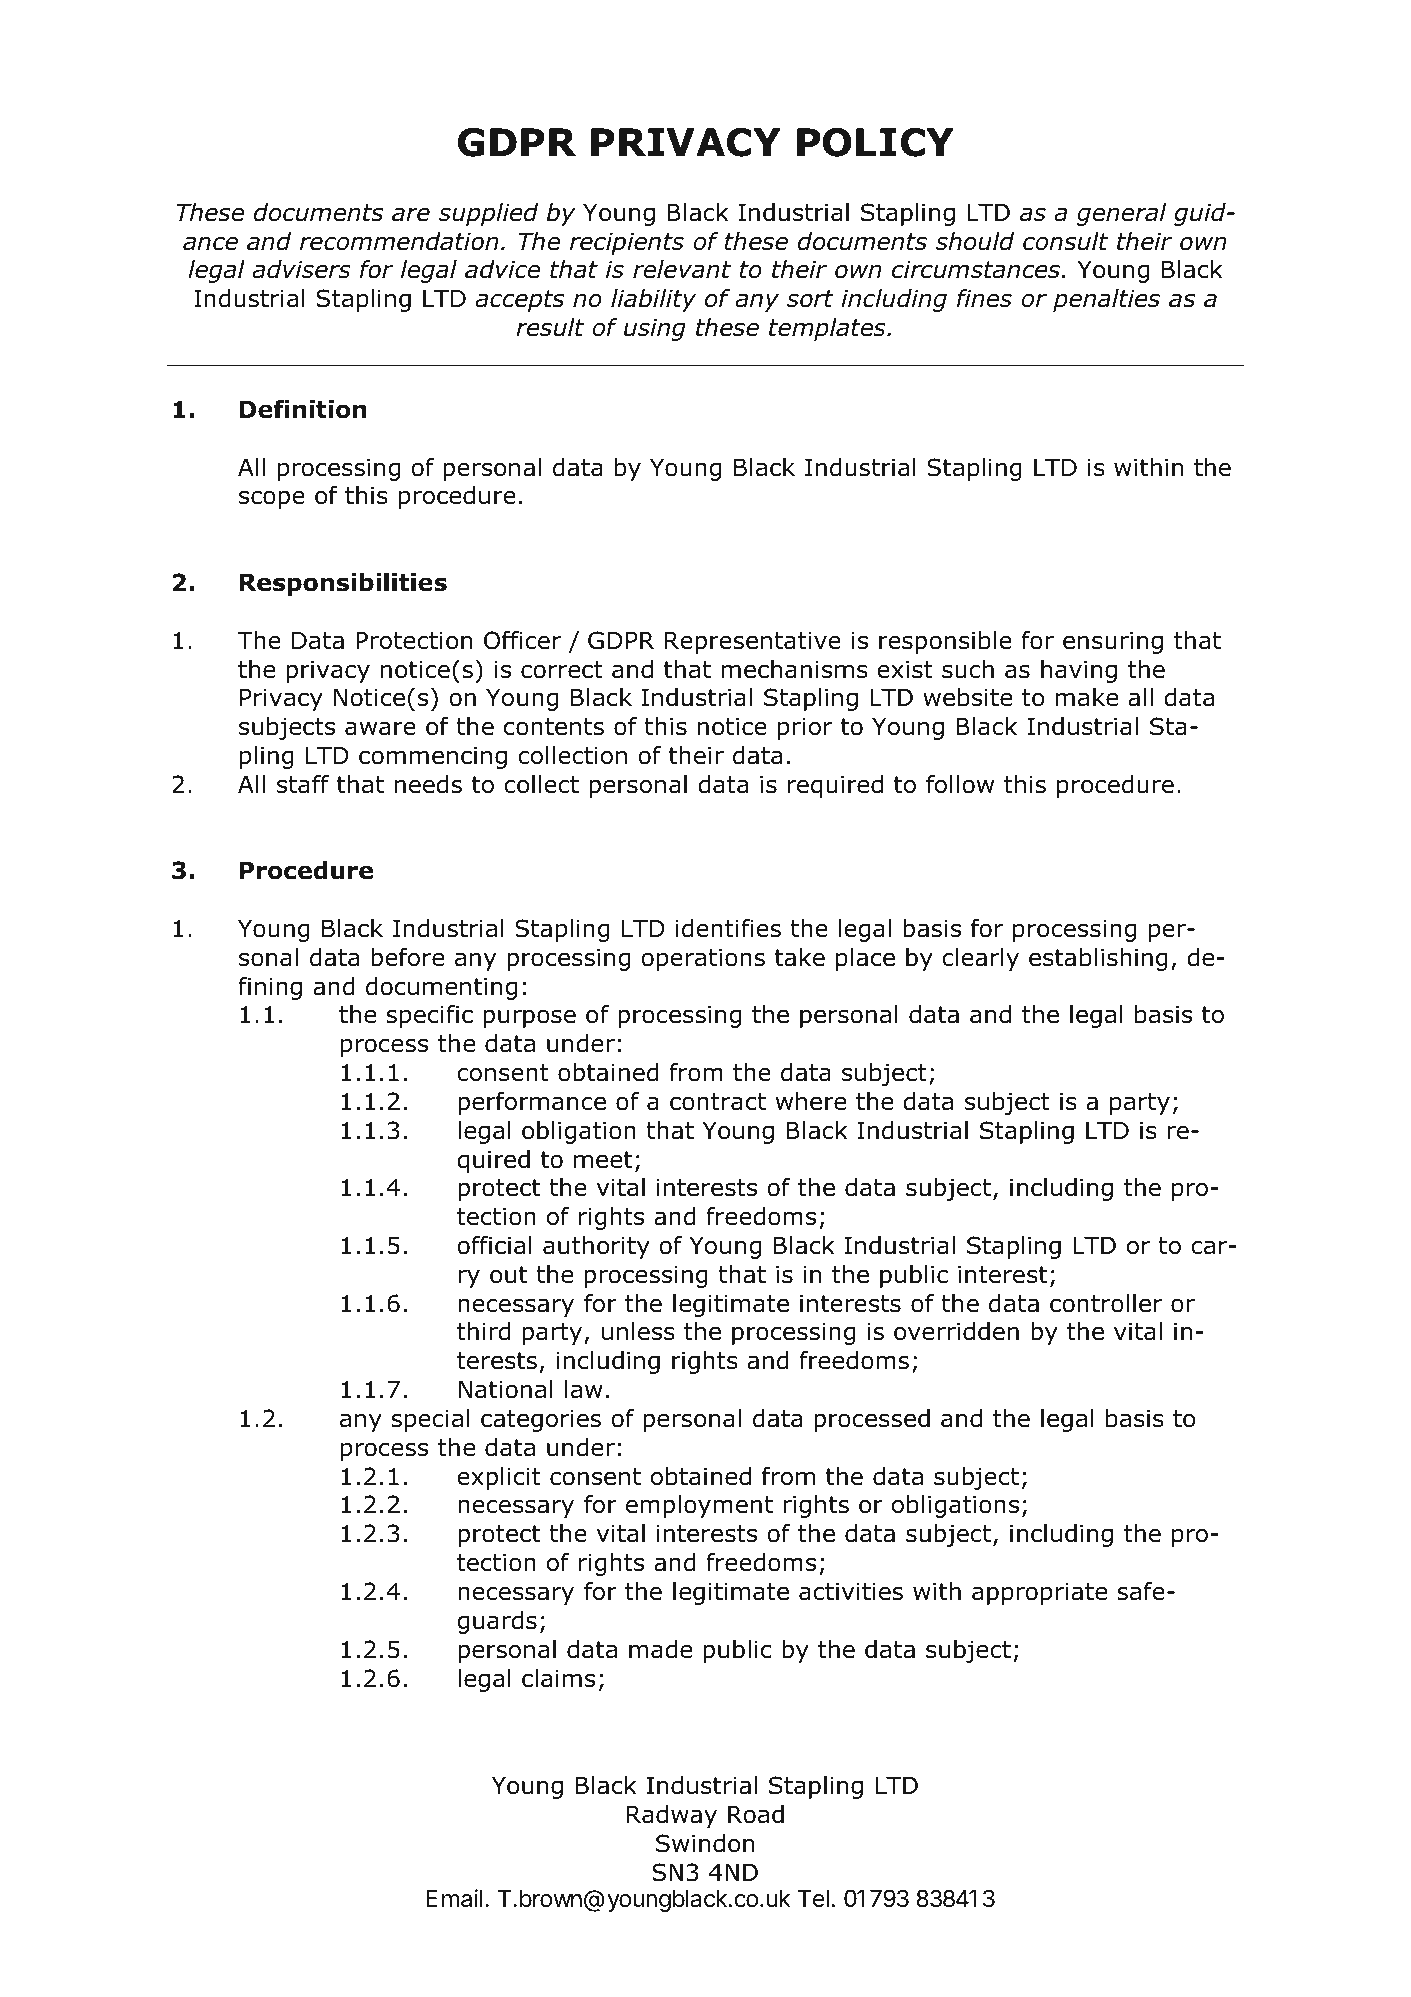 The height and width of the image is (1997, 1411). What do you see at coordinates (975, 241) in the image?
I see `should` at bounding box center [975, 241].
